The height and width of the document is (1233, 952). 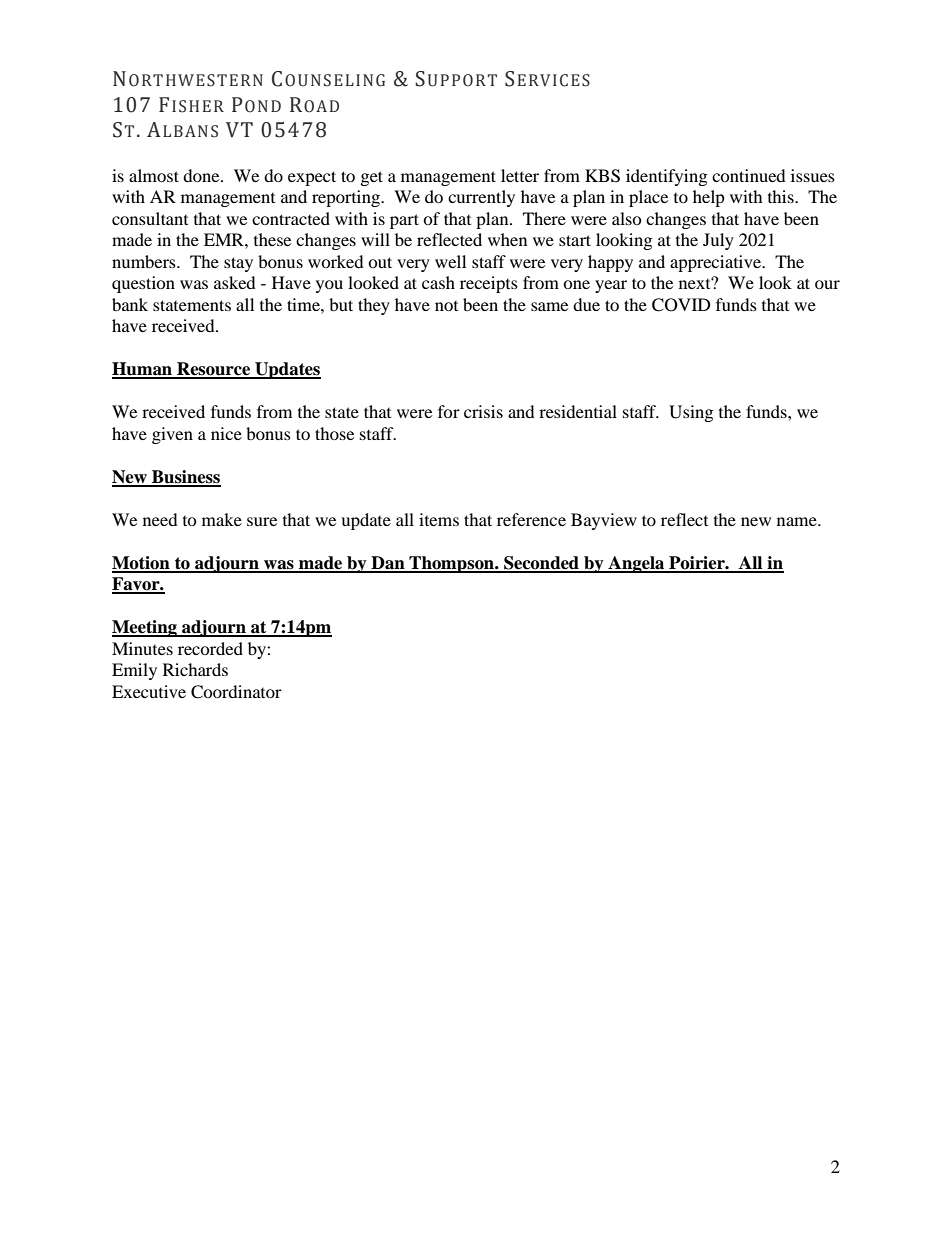 I want to click on done, so click(x=202, y=175).
